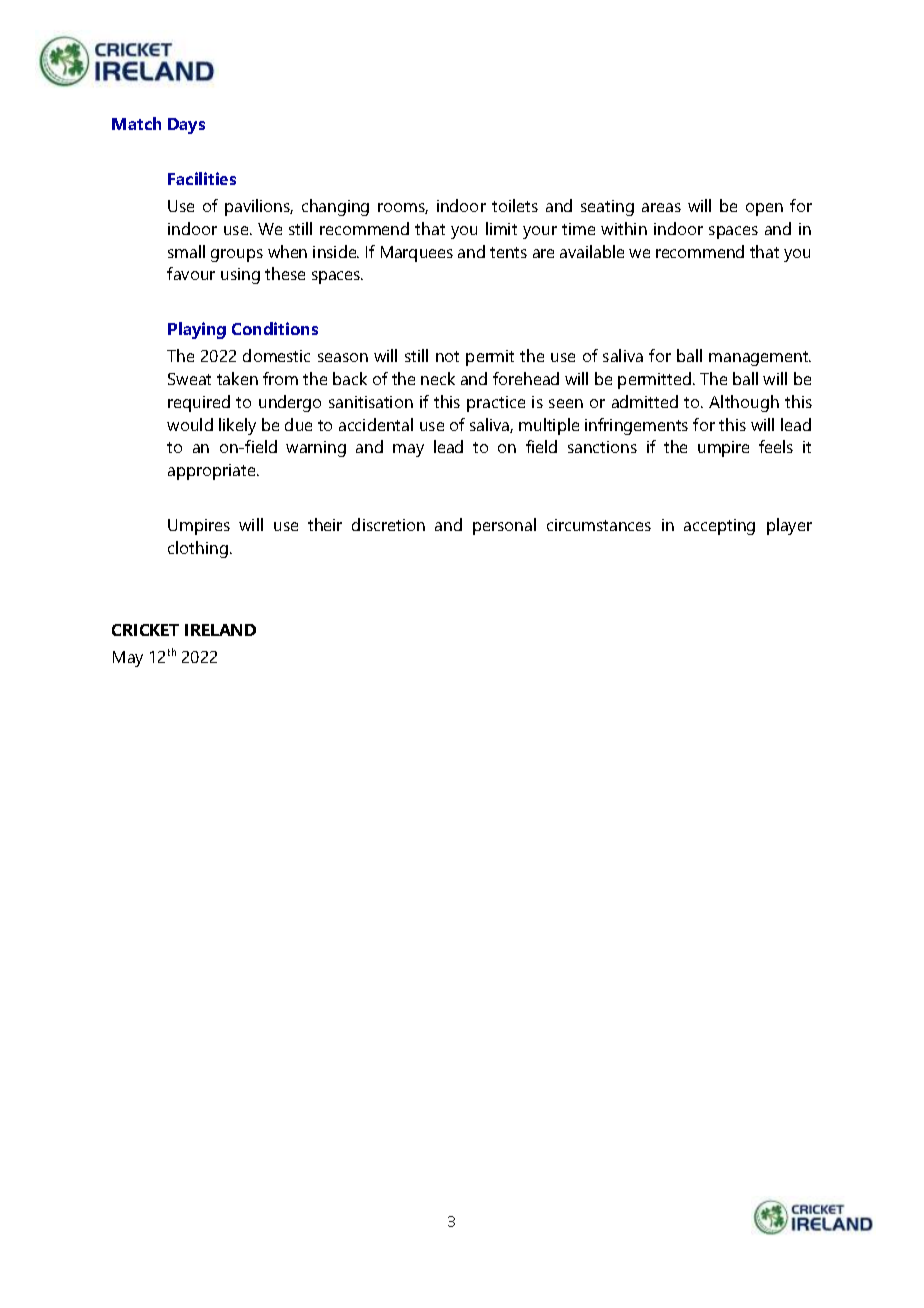  What do you see at coordinates (661, 207) in the screenshot?
I see `areas` at bounding box center [661, 207].
